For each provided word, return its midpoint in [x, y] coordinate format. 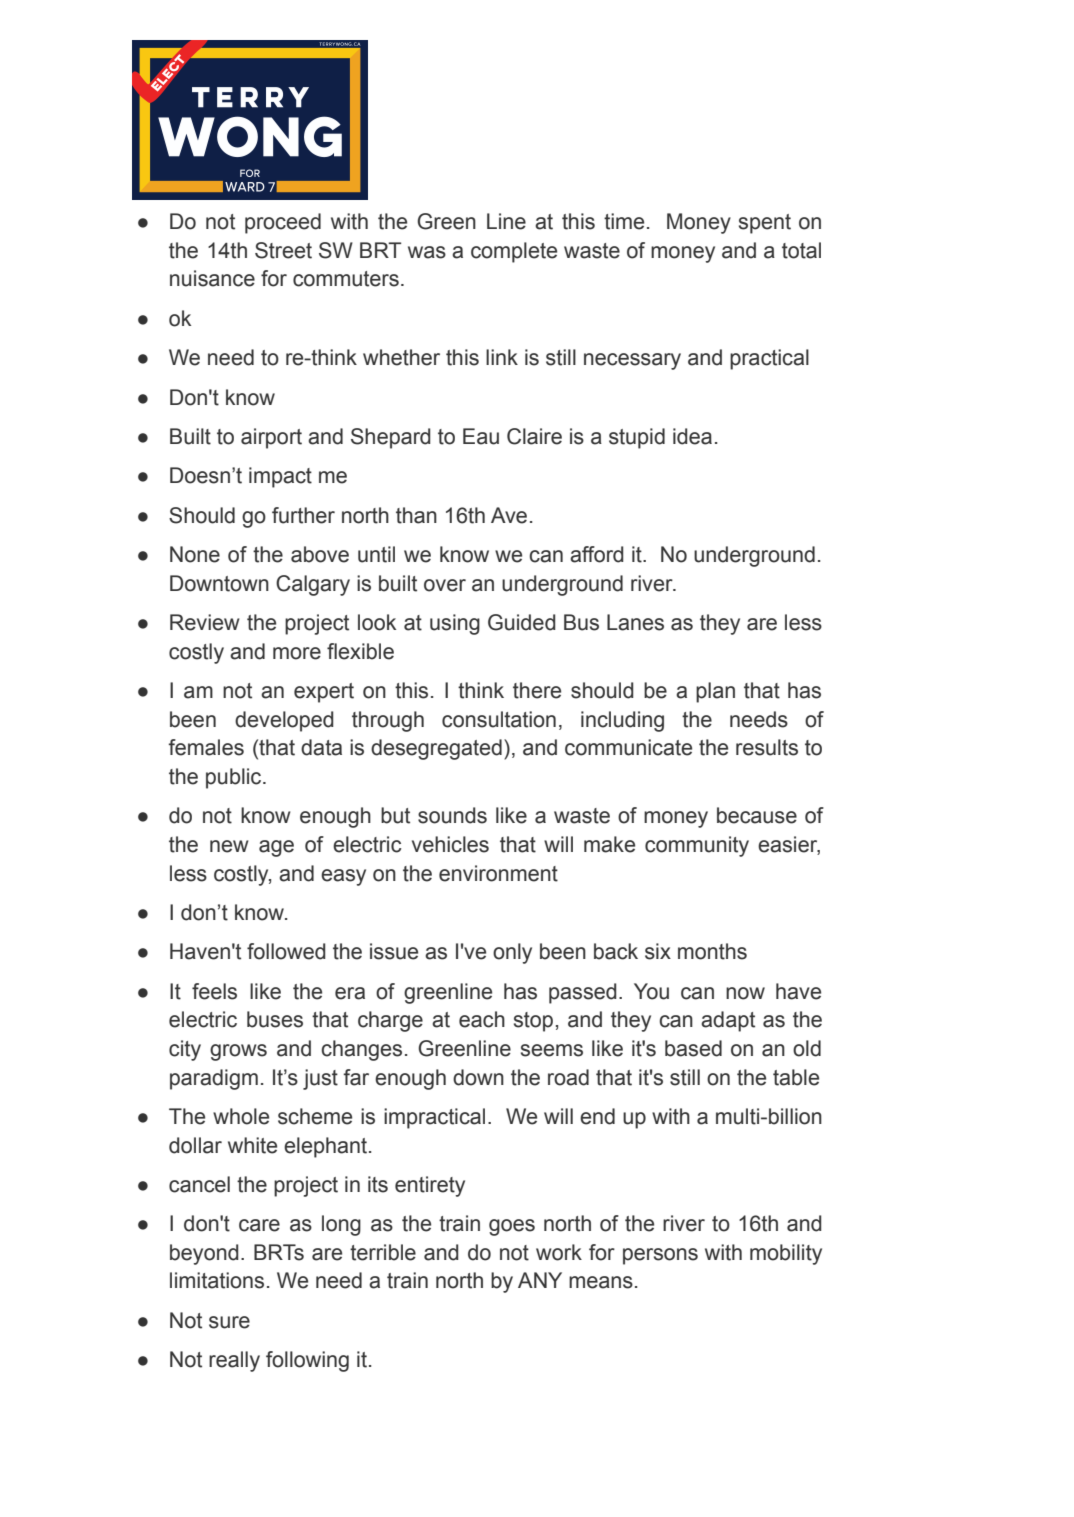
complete [514, 252]
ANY [540, 1280]
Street [283, 250]
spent [765, 224]
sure [229, 1322]
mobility [786, 1254]
